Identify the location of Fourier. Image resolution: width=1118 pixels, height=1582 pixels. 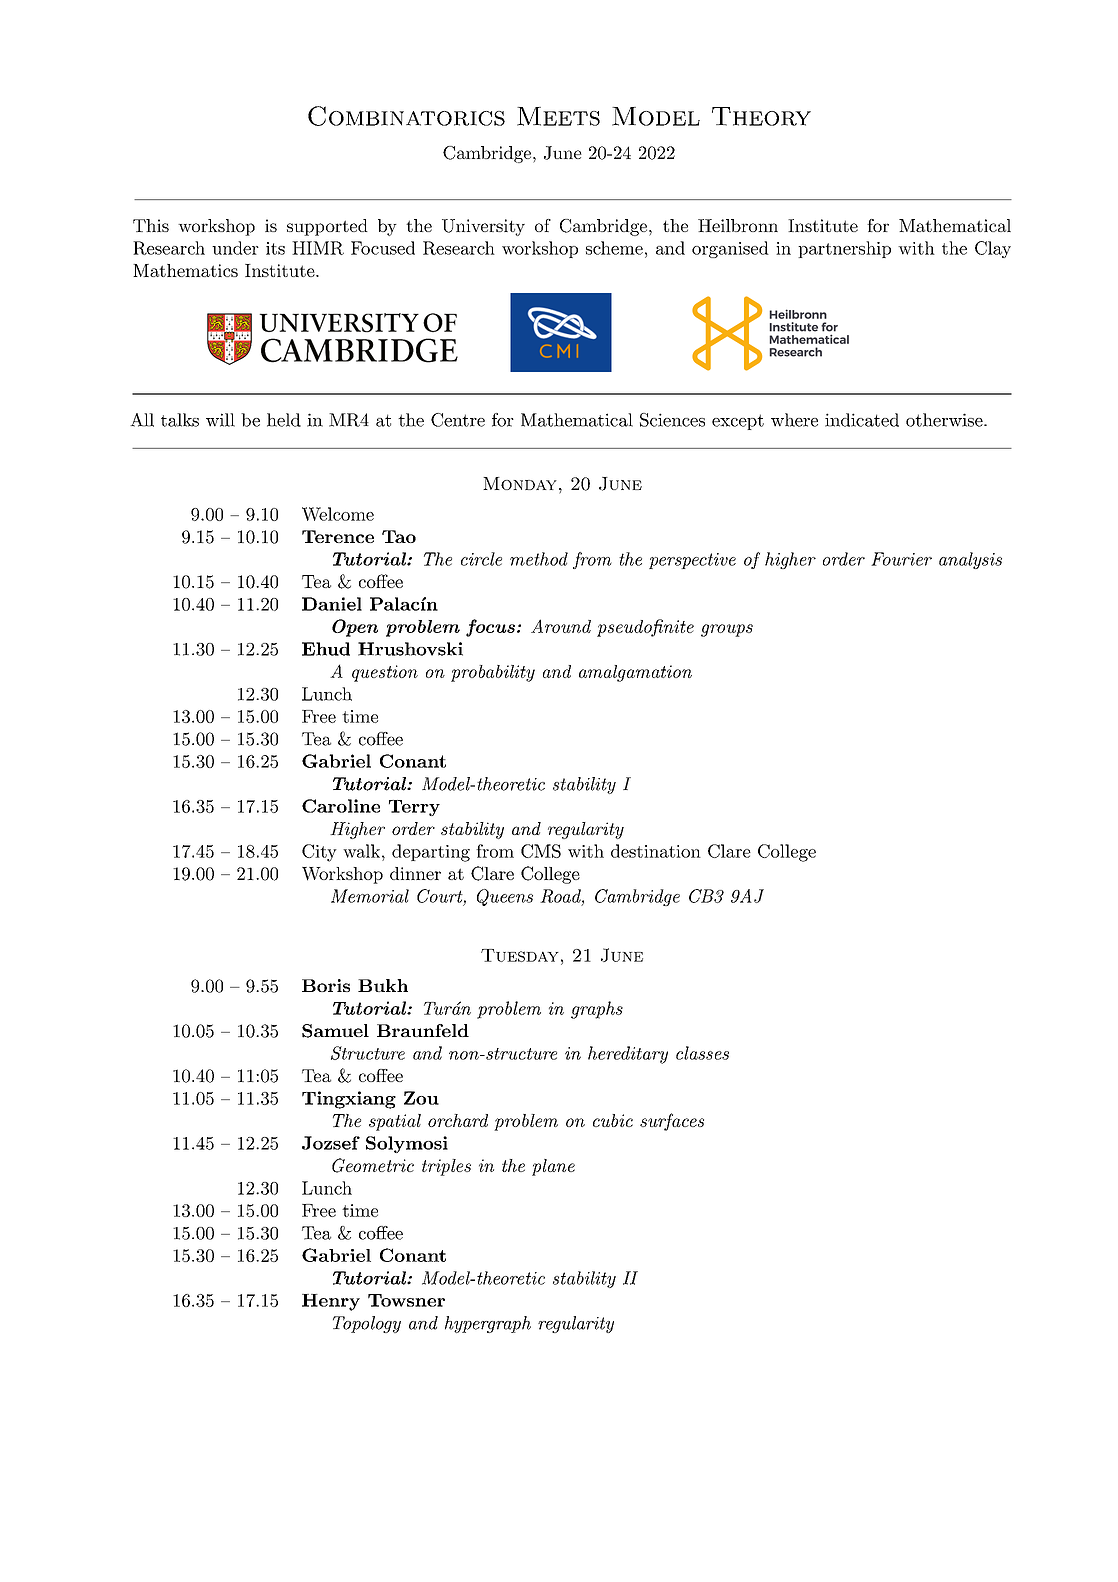
(901, 559).
